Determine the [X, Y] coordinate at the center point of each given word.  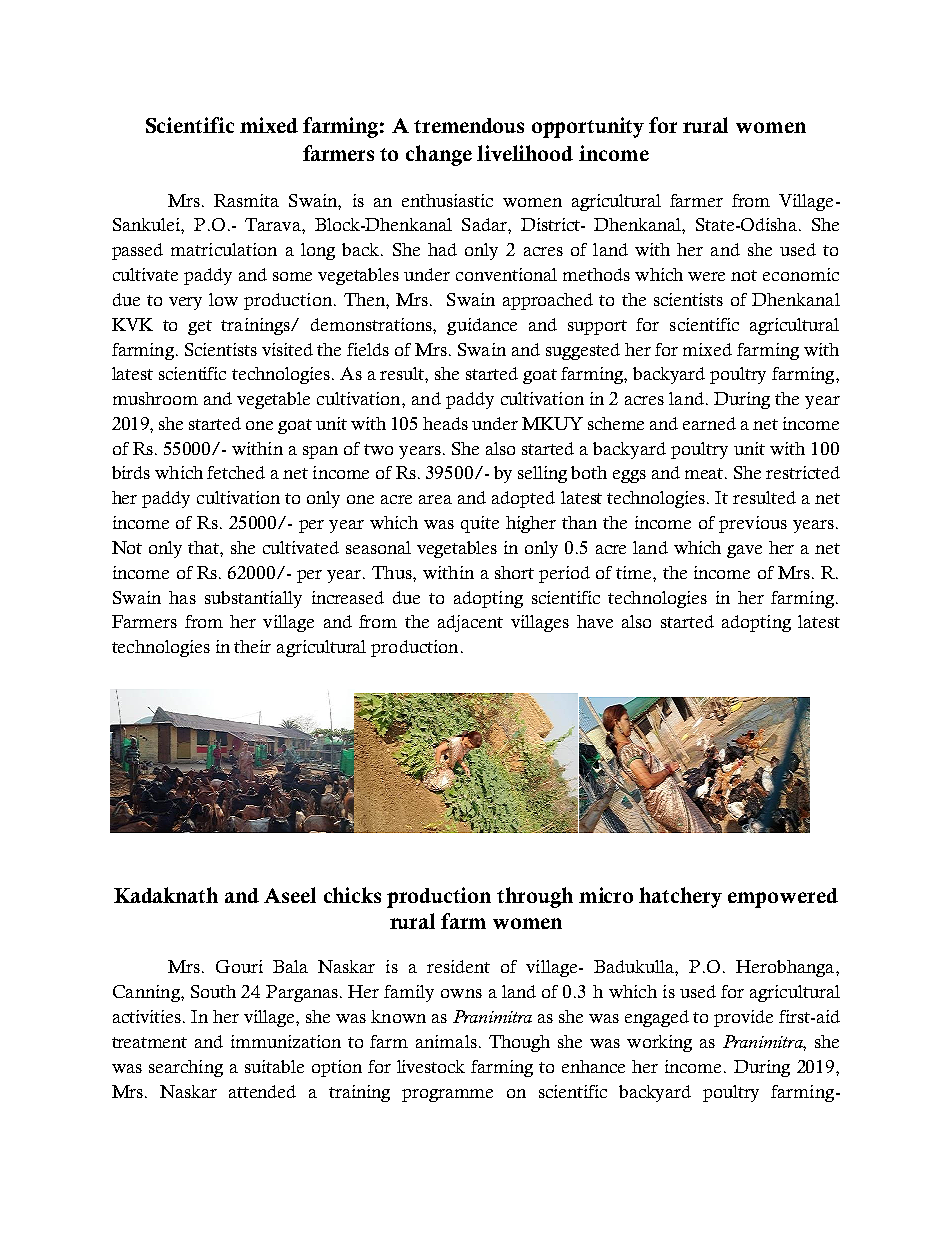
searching [186, 1068]
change [439, 155]
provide [743, 1018]
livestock [431, 1066]
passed [137, 251]
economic [801, 274]
